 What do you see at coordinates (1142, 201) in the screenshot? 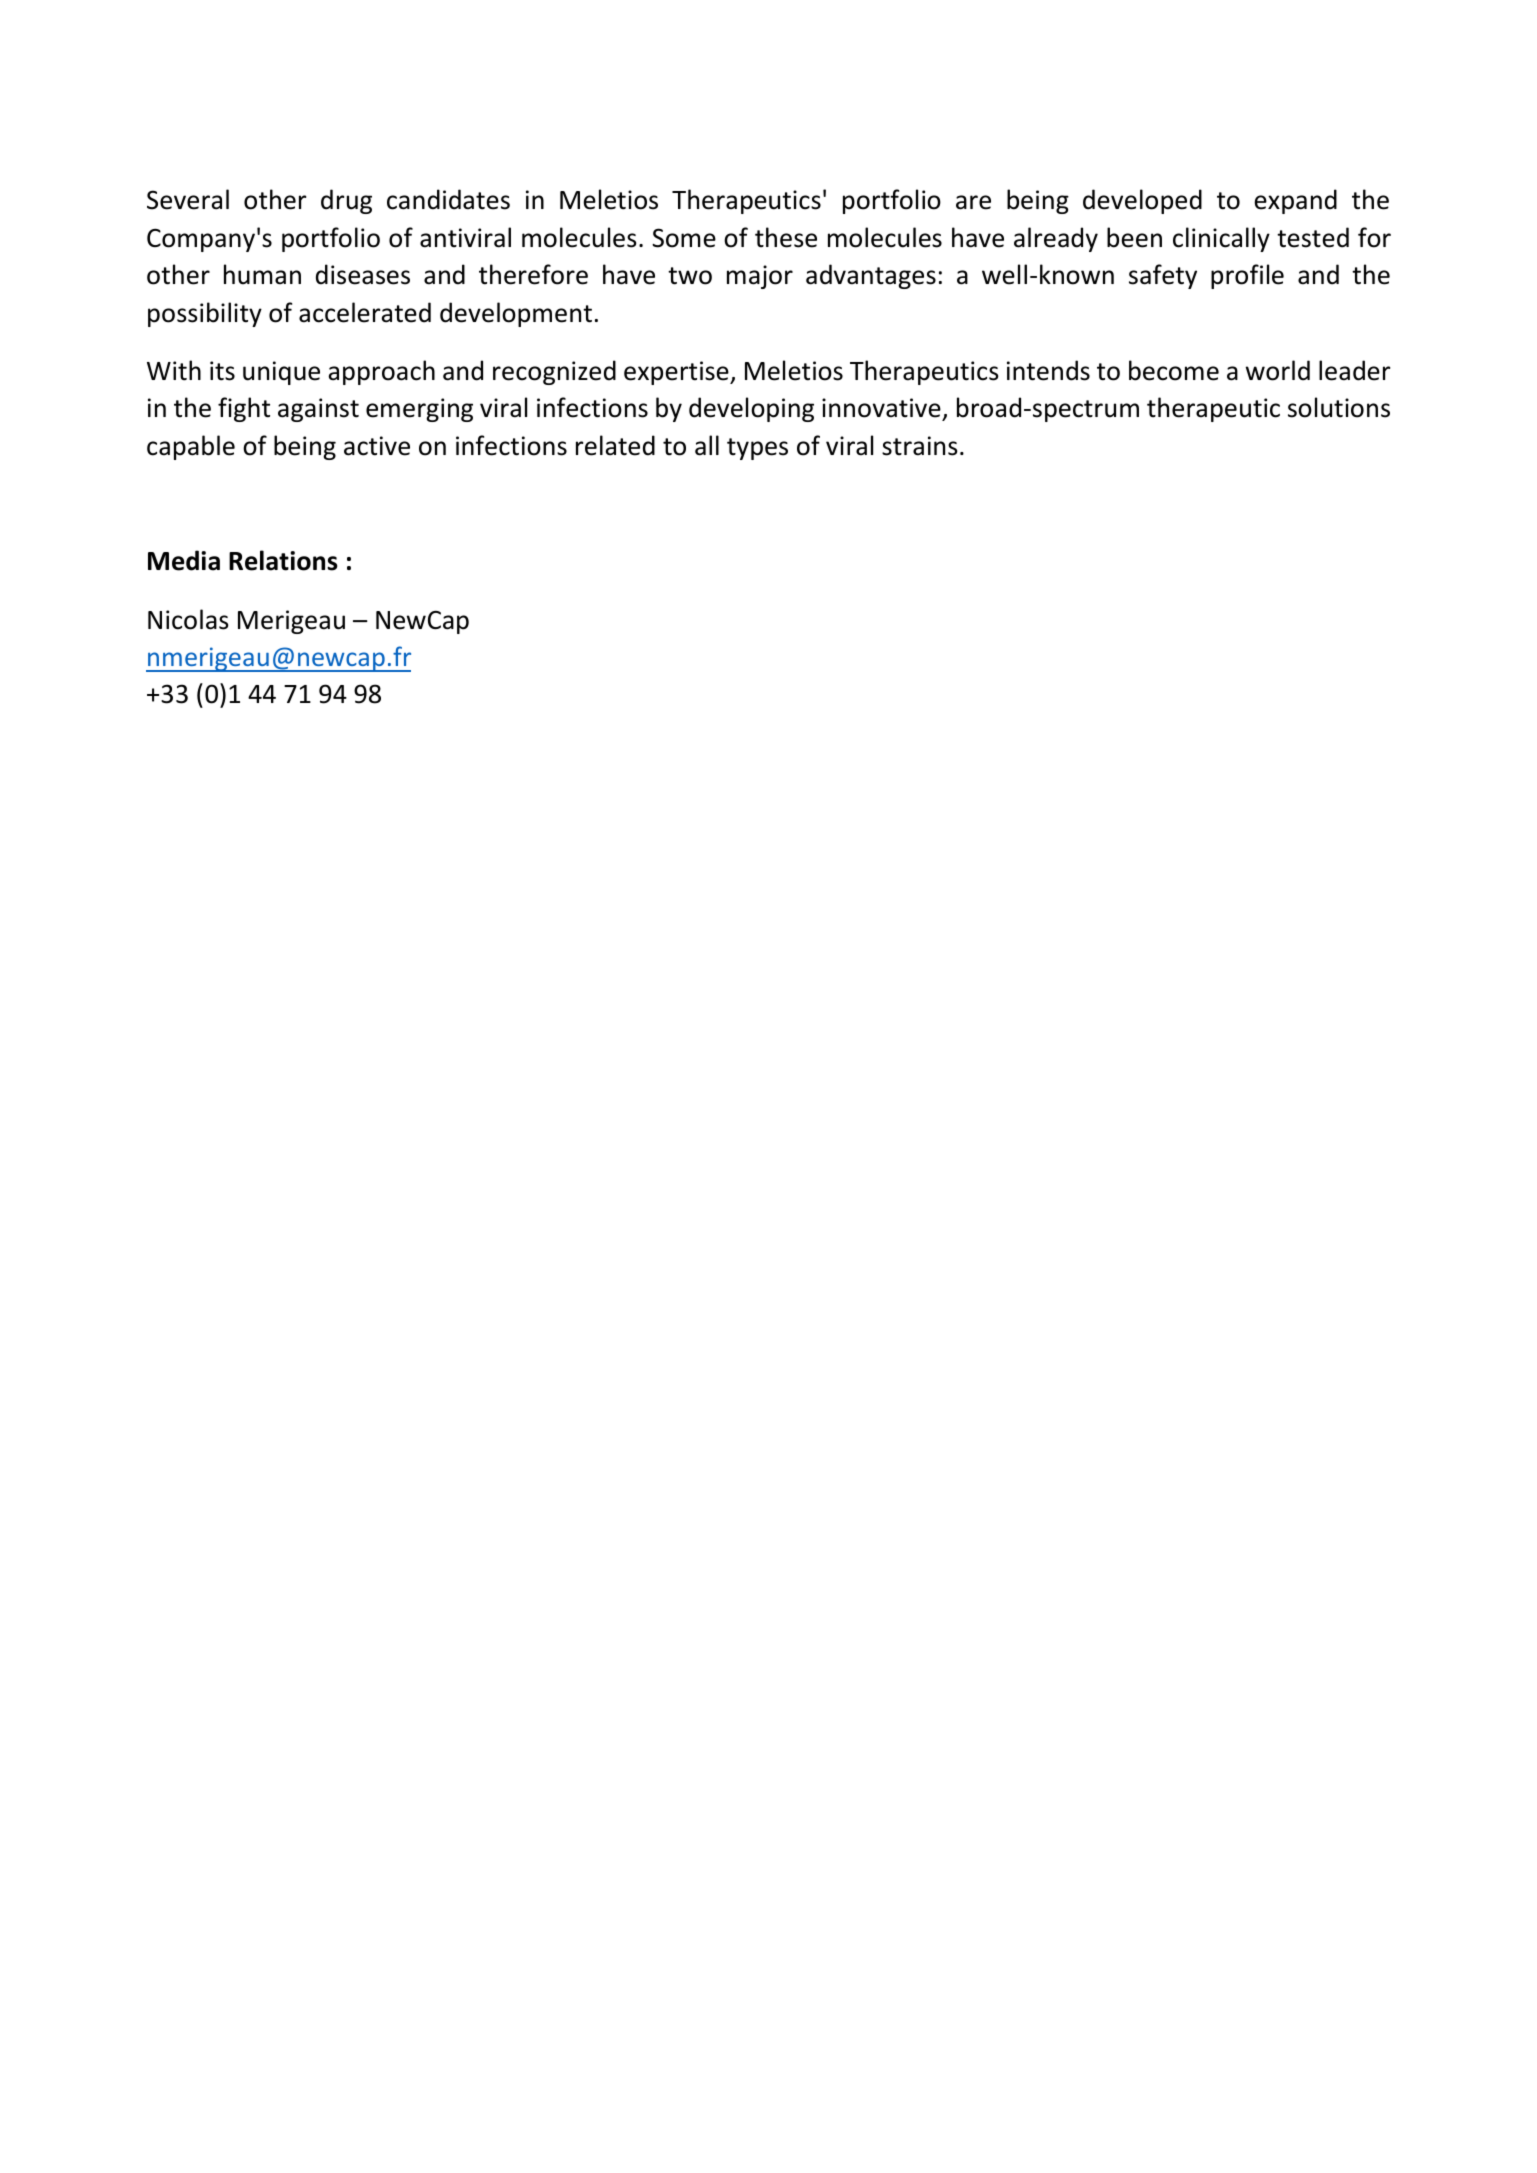
I see `developed` at bounding box center [1142, 201].
